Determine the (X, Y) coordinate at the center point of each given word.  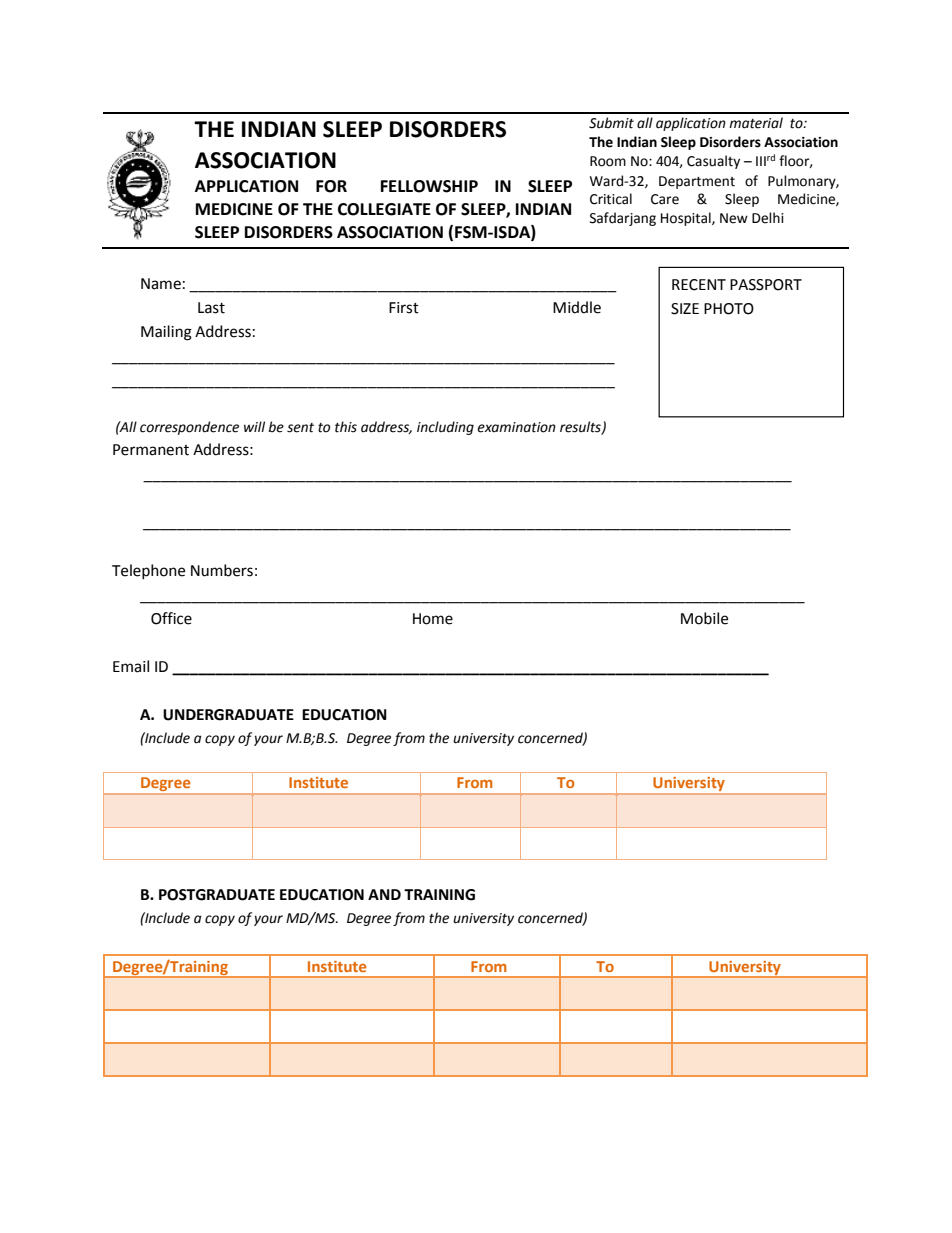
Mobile (704, 618)
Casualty (713, 162)
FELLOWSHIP (429, 186)
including (445, 428)
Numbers (222, 570)
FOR (331, 186)
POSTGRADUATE (217, 895)
